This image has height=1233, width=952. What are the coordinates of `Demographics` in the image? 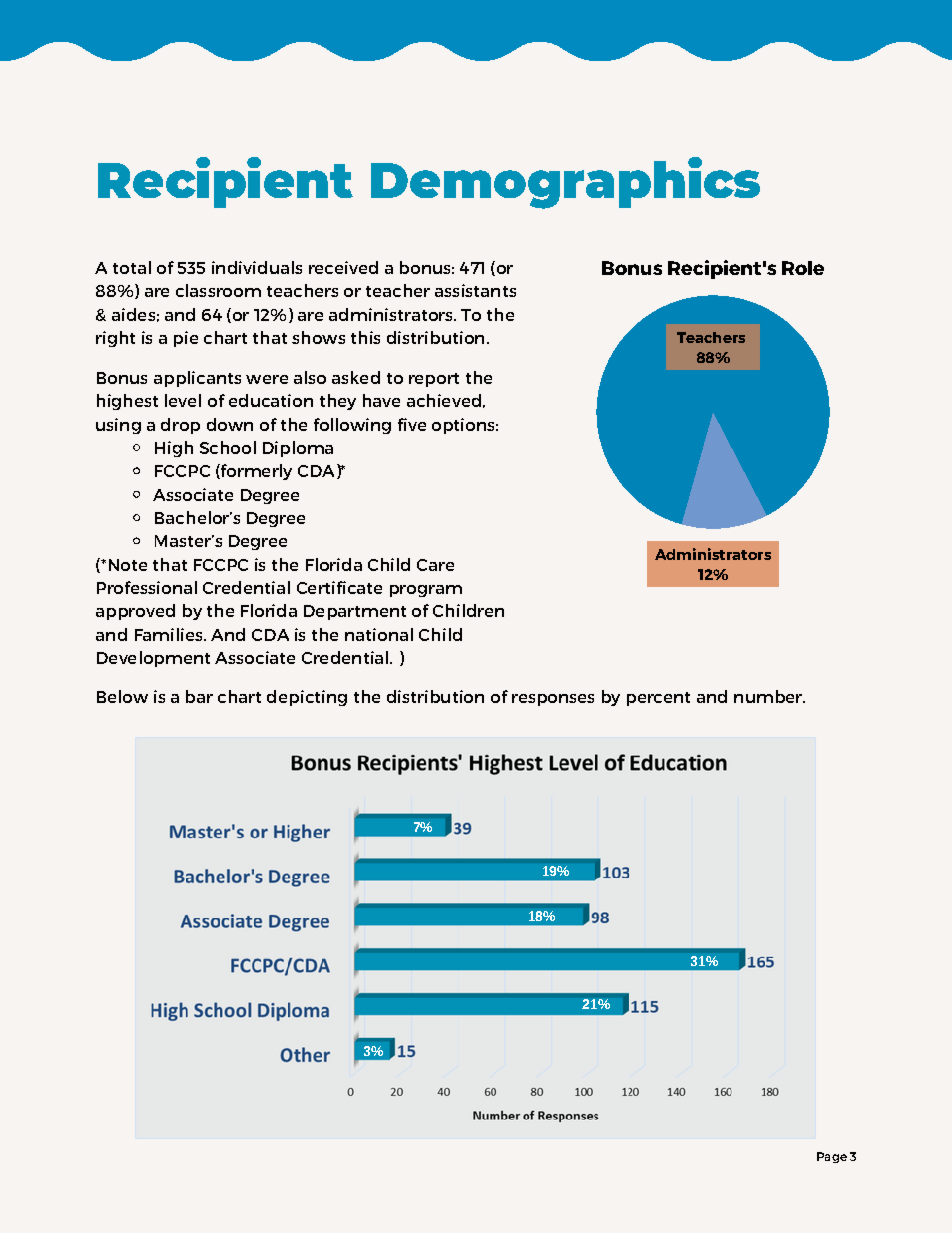 It's located at (565, 183).
